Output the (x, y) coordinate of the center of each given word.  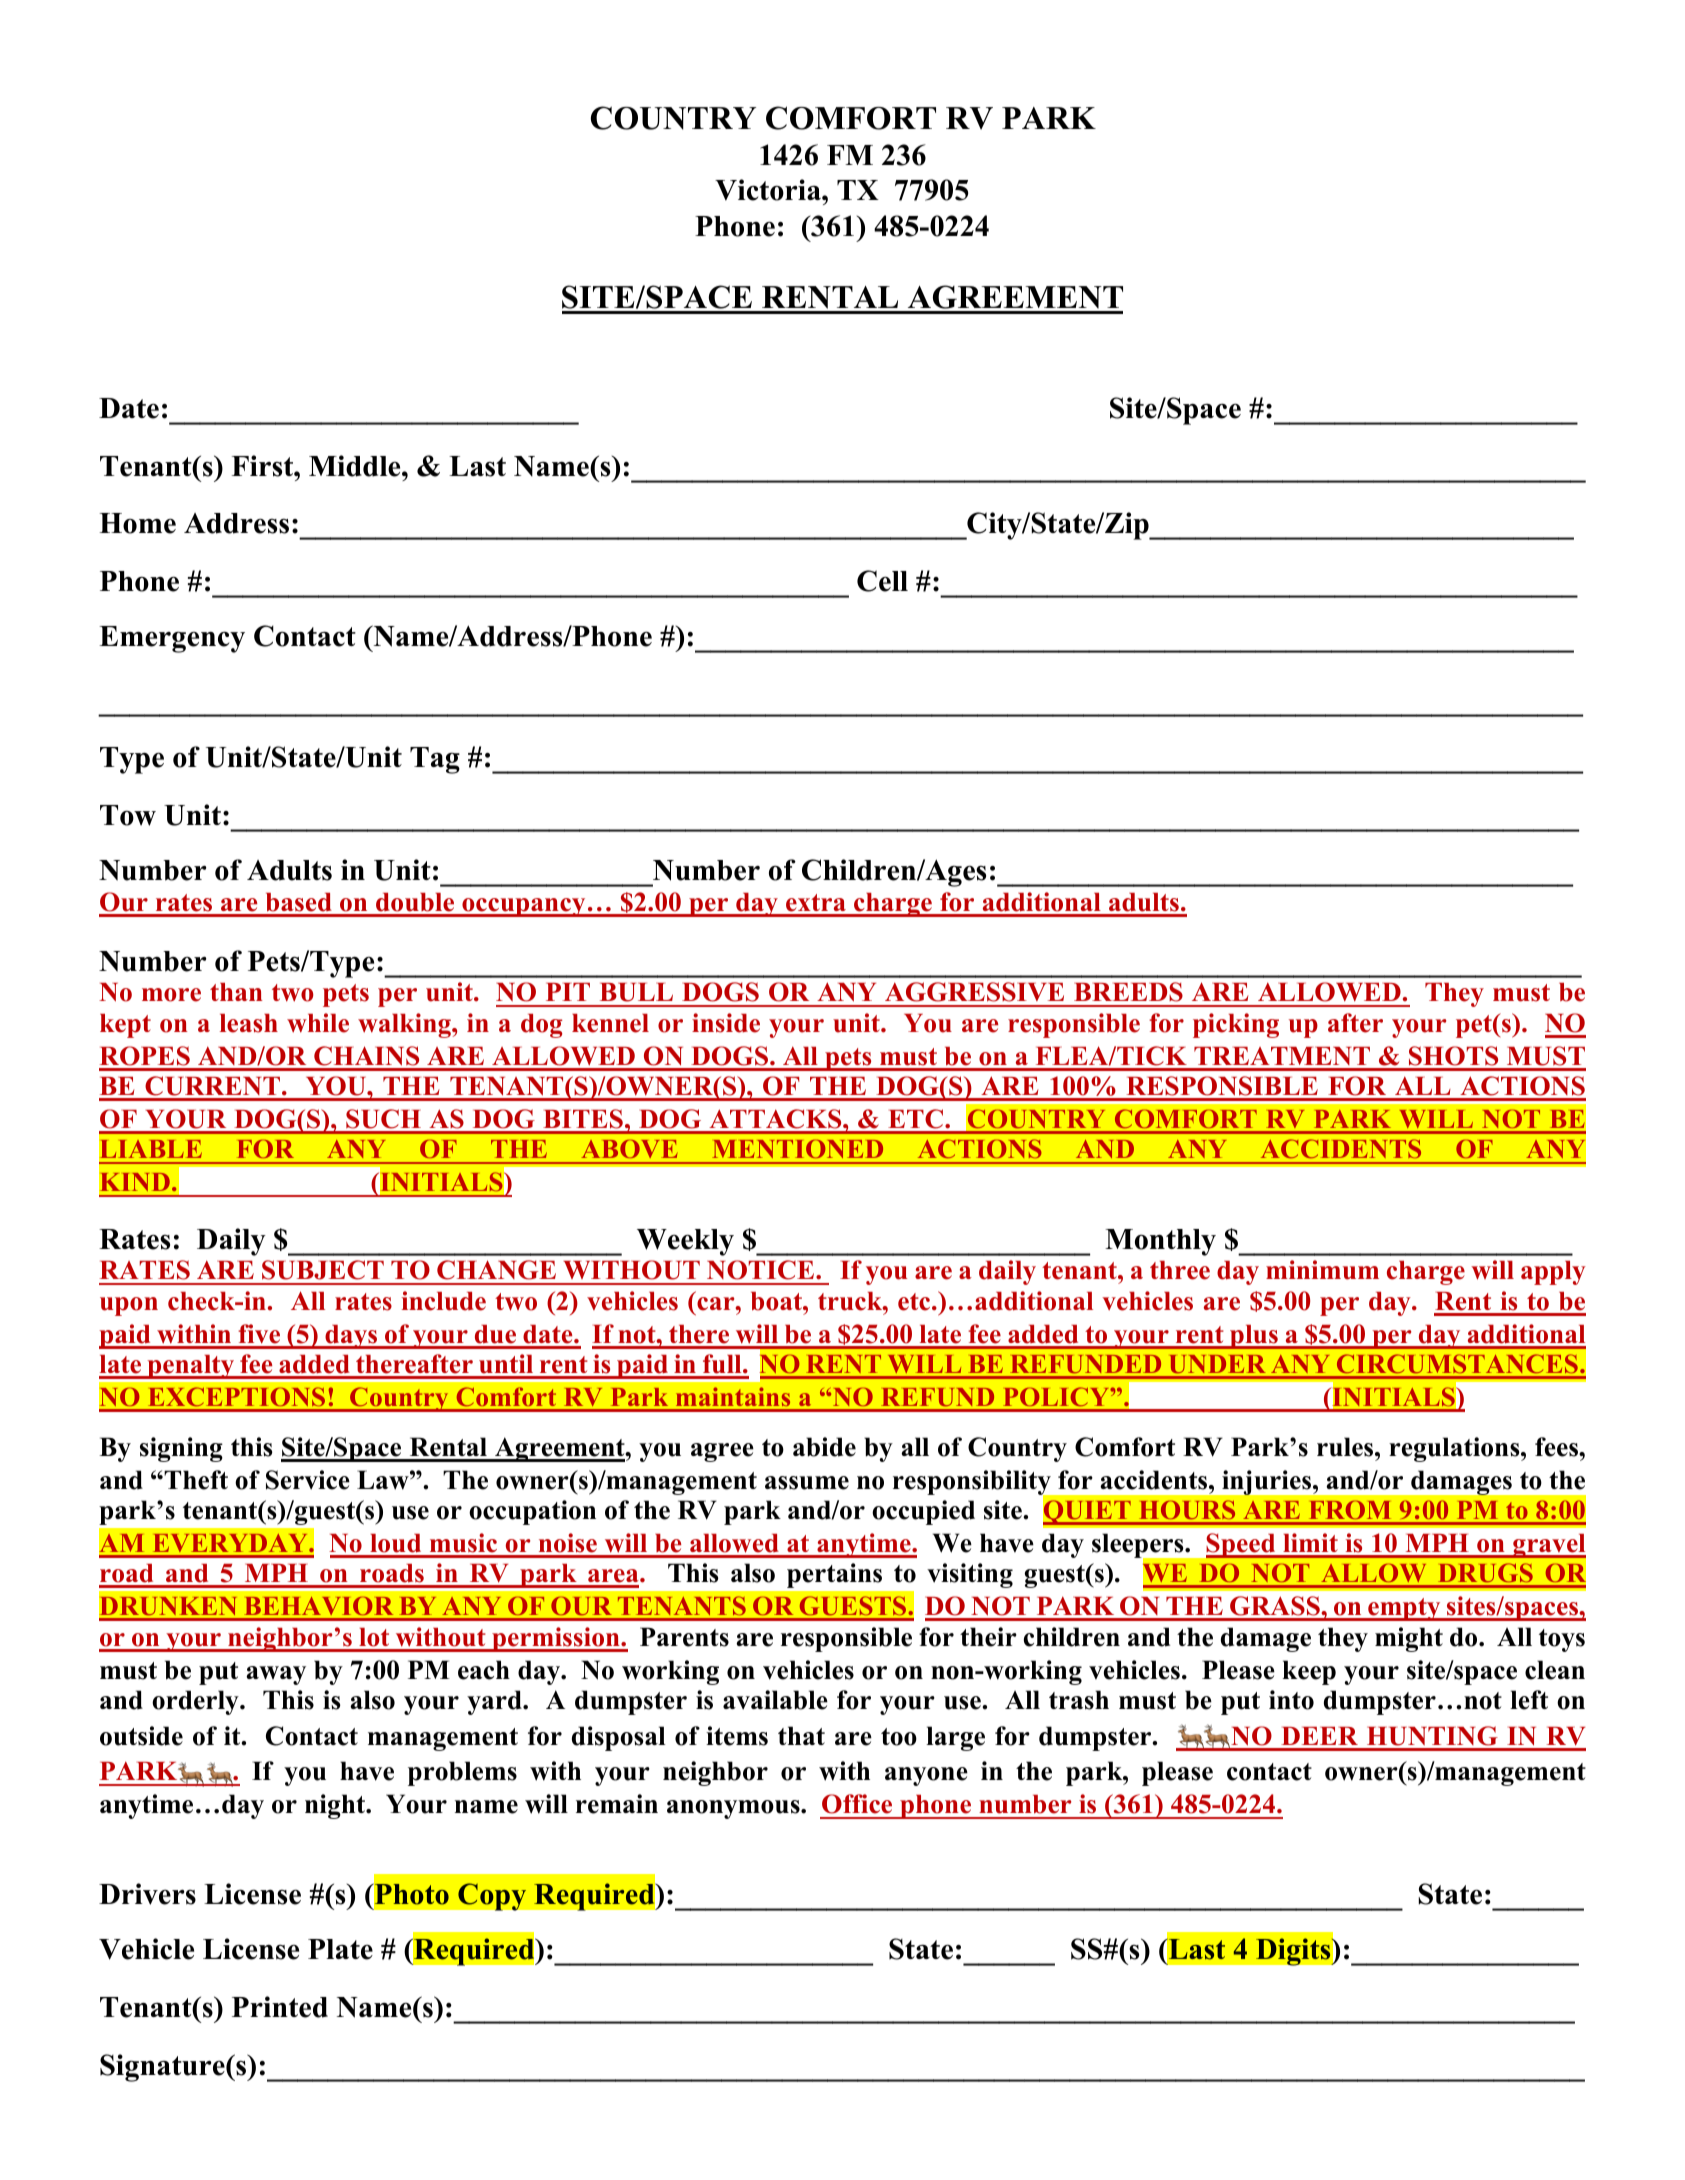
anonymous (734, 1809)
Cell (882, 581)
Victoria (769, 190)
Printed (280, 2007)
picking (1236, 1025)
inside (726, 1023)
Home (137, 523)
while (318, 1023)
